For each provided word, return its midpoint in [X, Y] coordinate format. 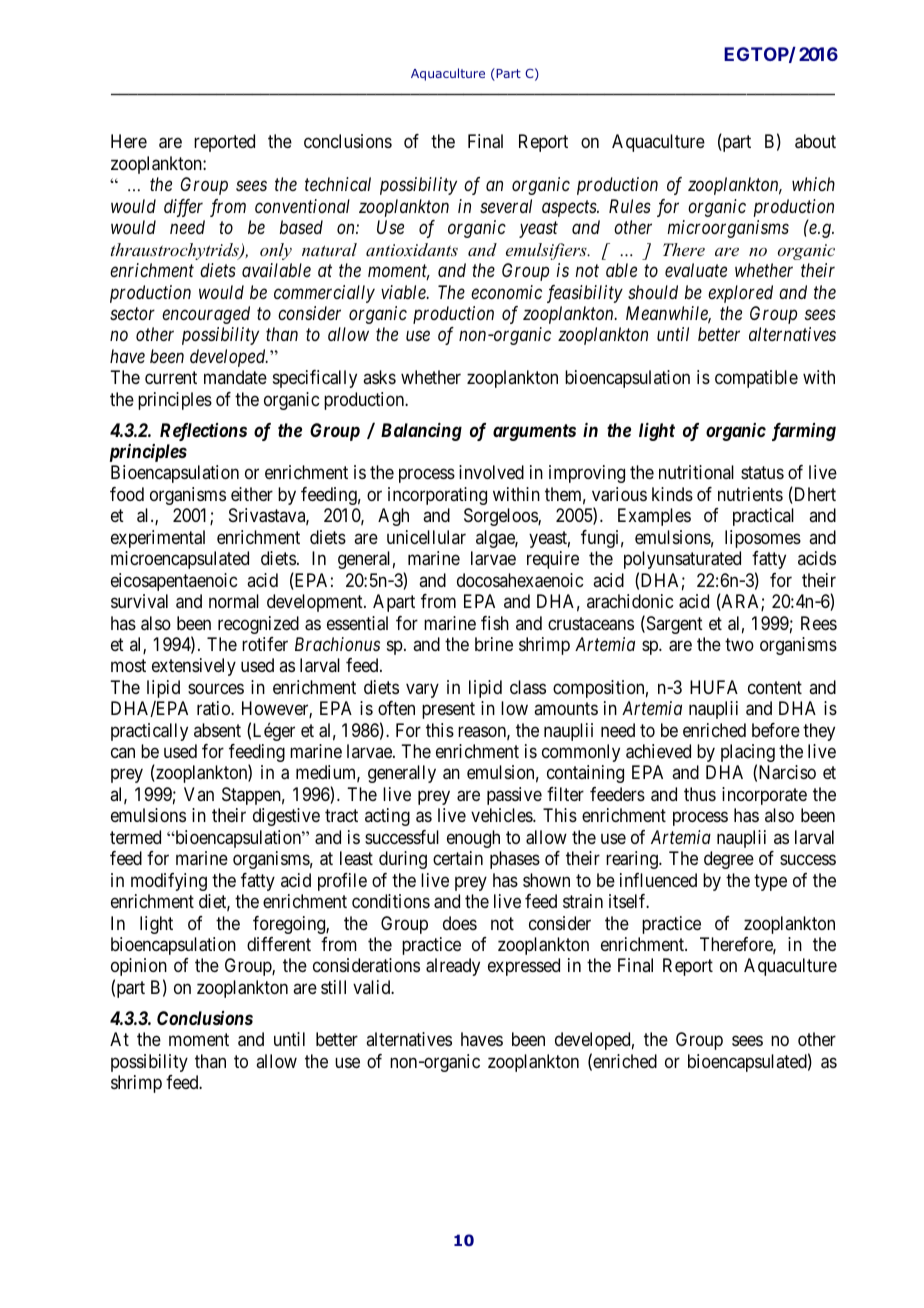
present [448, 710]
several [506, 206]
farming [804, 432]
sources [216, 688]
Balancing [421, 432]
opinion [139, 967]
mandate [235, 377]
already [453, 967]
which [813, 184]
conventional [302, 206]
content [775, 687]
